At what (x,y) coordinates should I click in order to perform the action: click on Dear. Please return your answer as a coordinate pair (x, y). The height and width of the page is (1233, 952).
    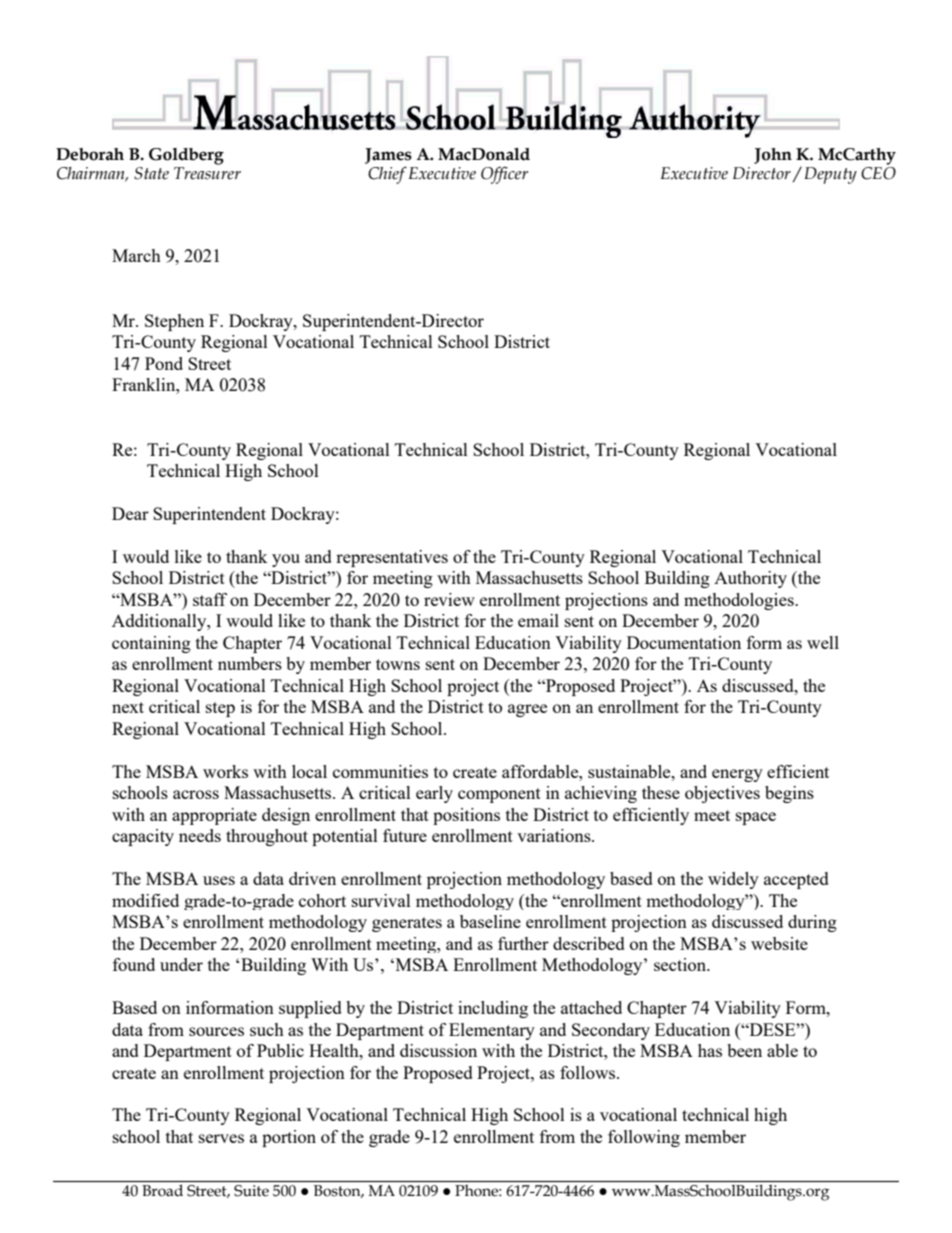
    Looking at the image, I should click on (130, 513).
